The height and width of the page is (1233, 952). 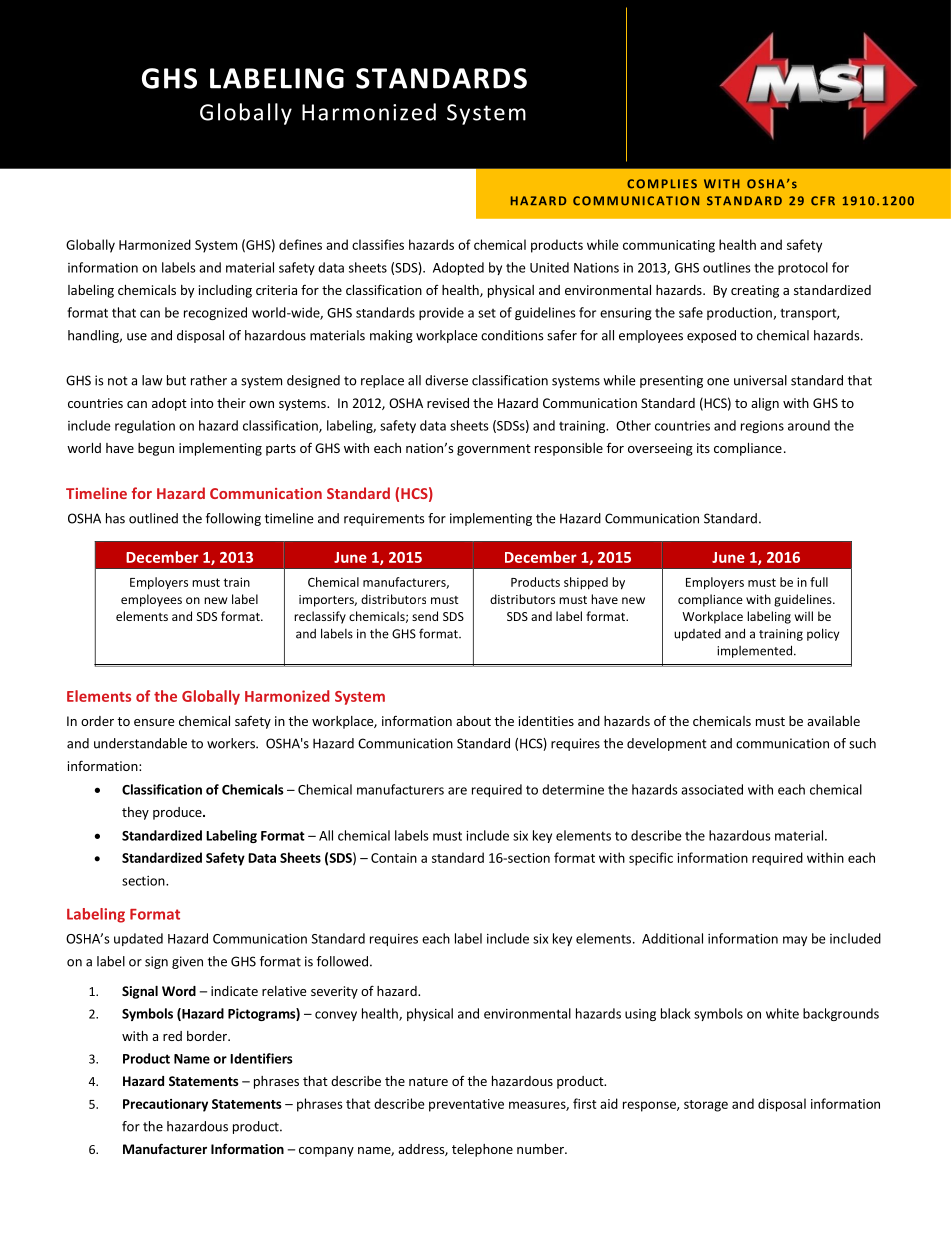 I want to click on full, so click(x=819, y=582).
